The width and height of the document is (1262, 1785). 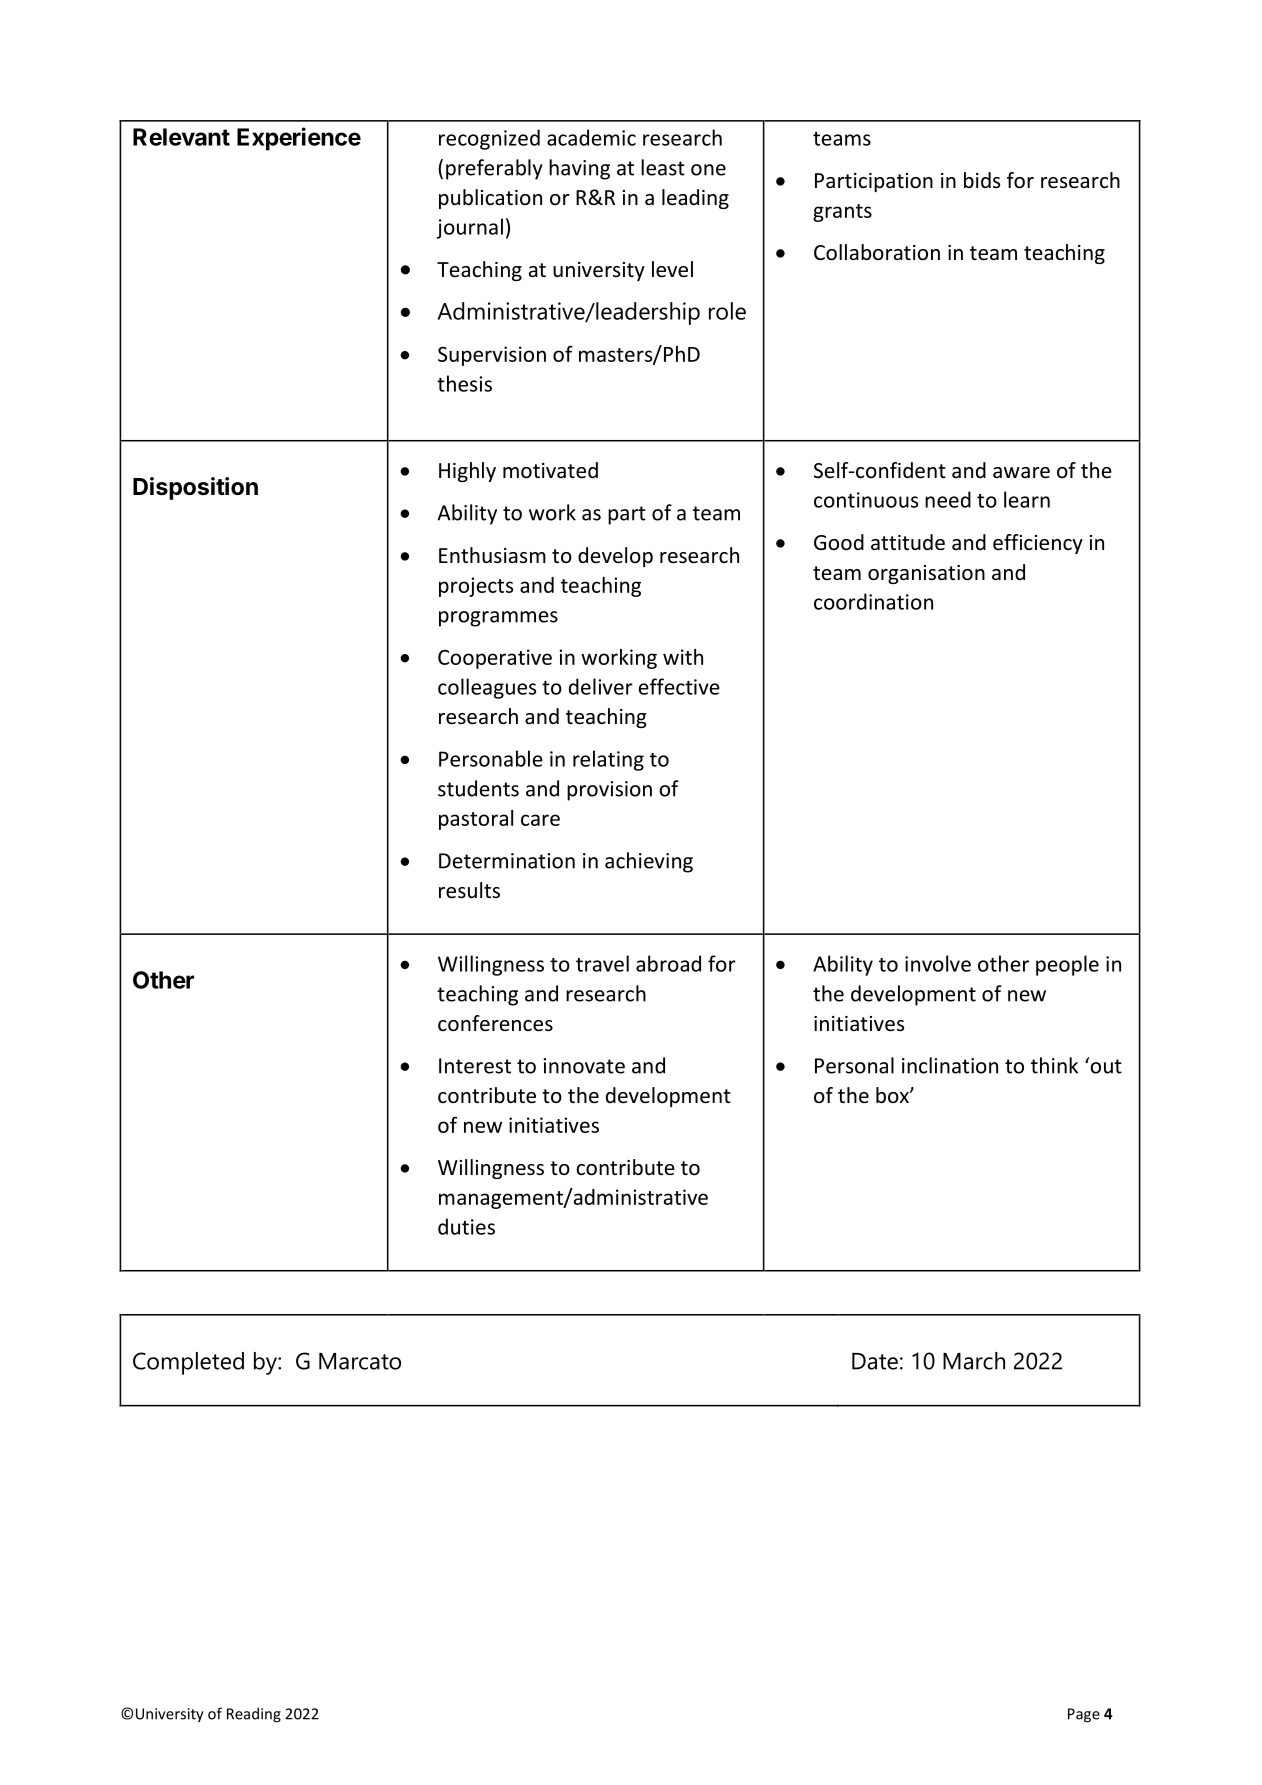 I want to click on results, so click(x=469, y=890).
